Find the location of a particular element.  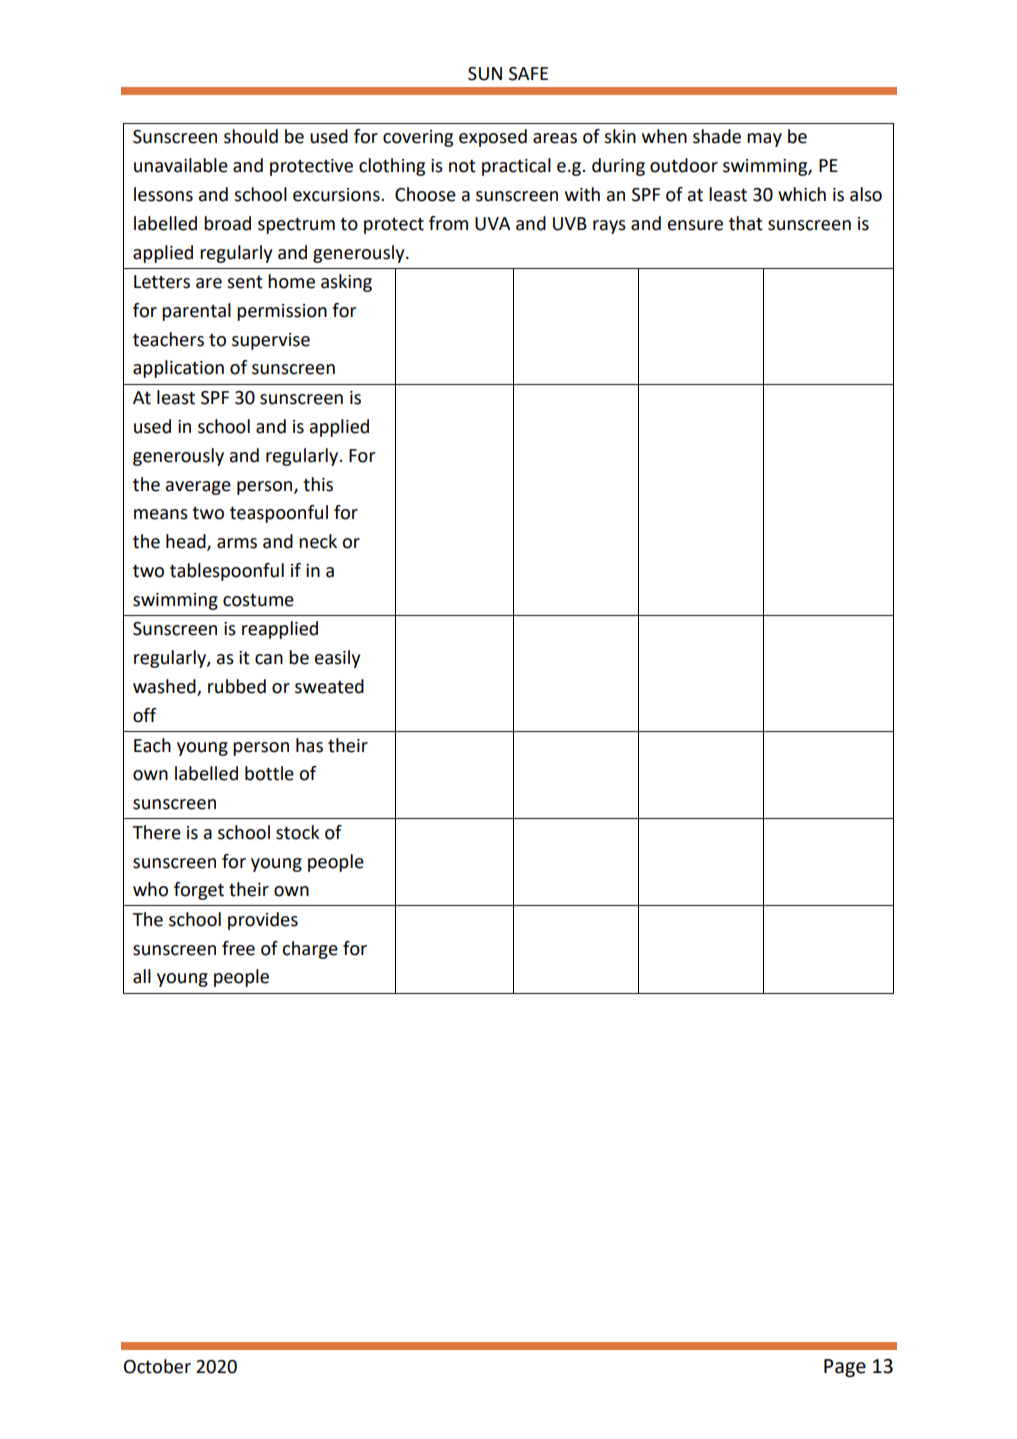

may is located at coordinates (764, 140).
